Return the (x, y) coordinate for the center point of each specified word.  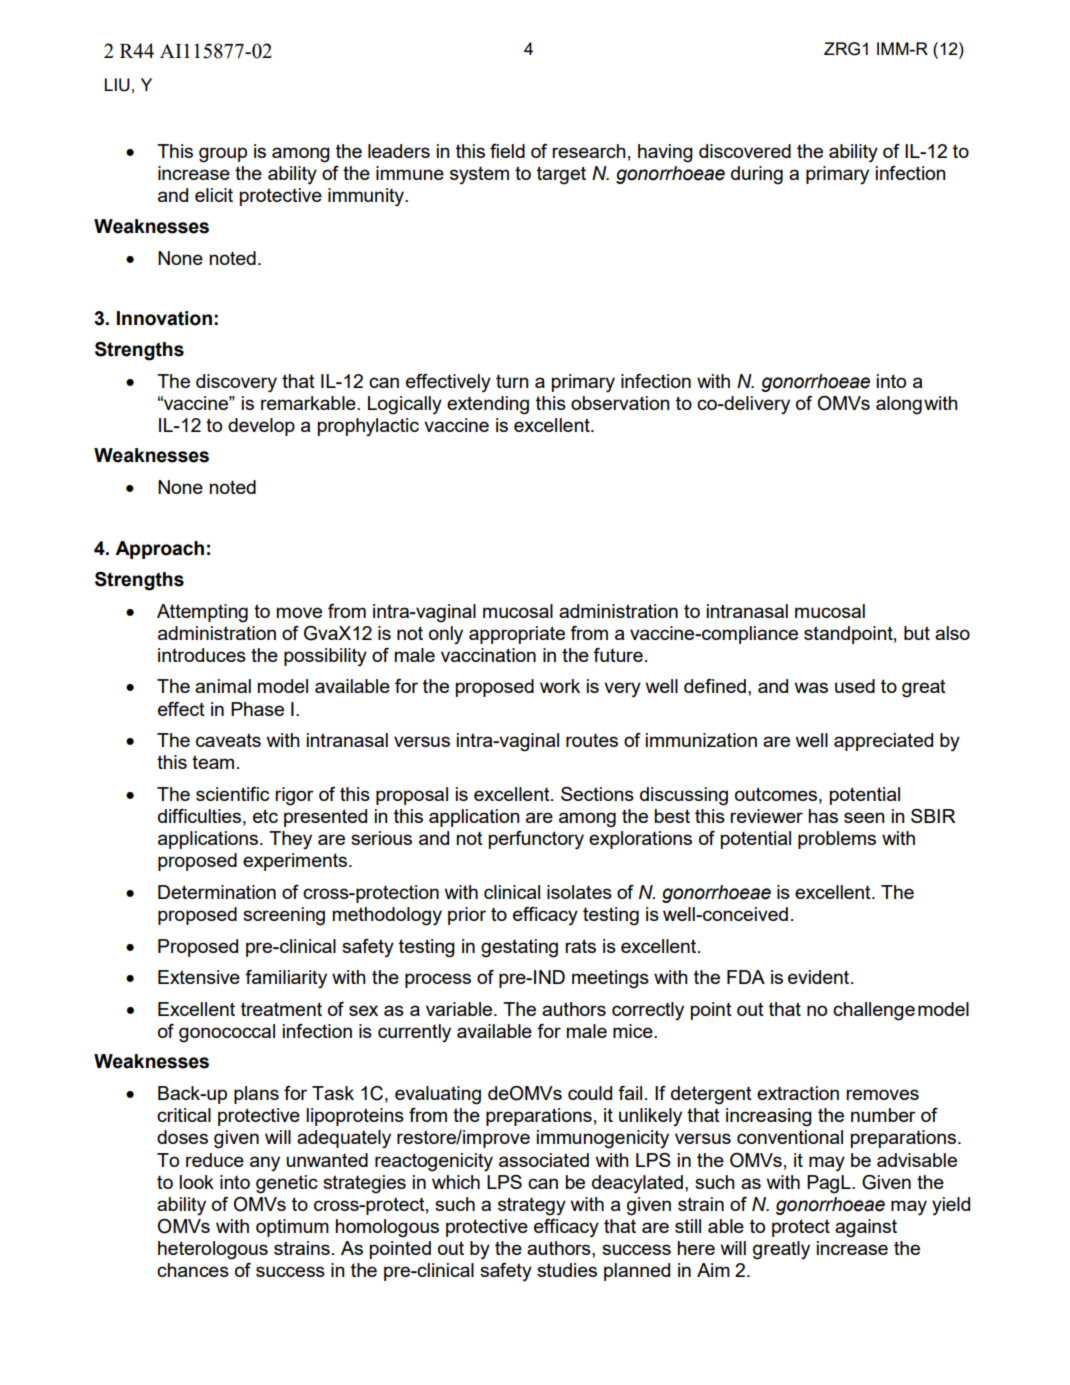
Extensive (199, 977)
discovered (745, 151)
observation (620, 403)
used (855, 686)
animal (223, 686)
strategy (532, 1206)
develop (261, 427)
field (507, 151)
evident (820, 977)
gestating (519, 948)
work (560, 686)
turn (512, 381)
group (223, 155)
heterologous (213, 1250)
